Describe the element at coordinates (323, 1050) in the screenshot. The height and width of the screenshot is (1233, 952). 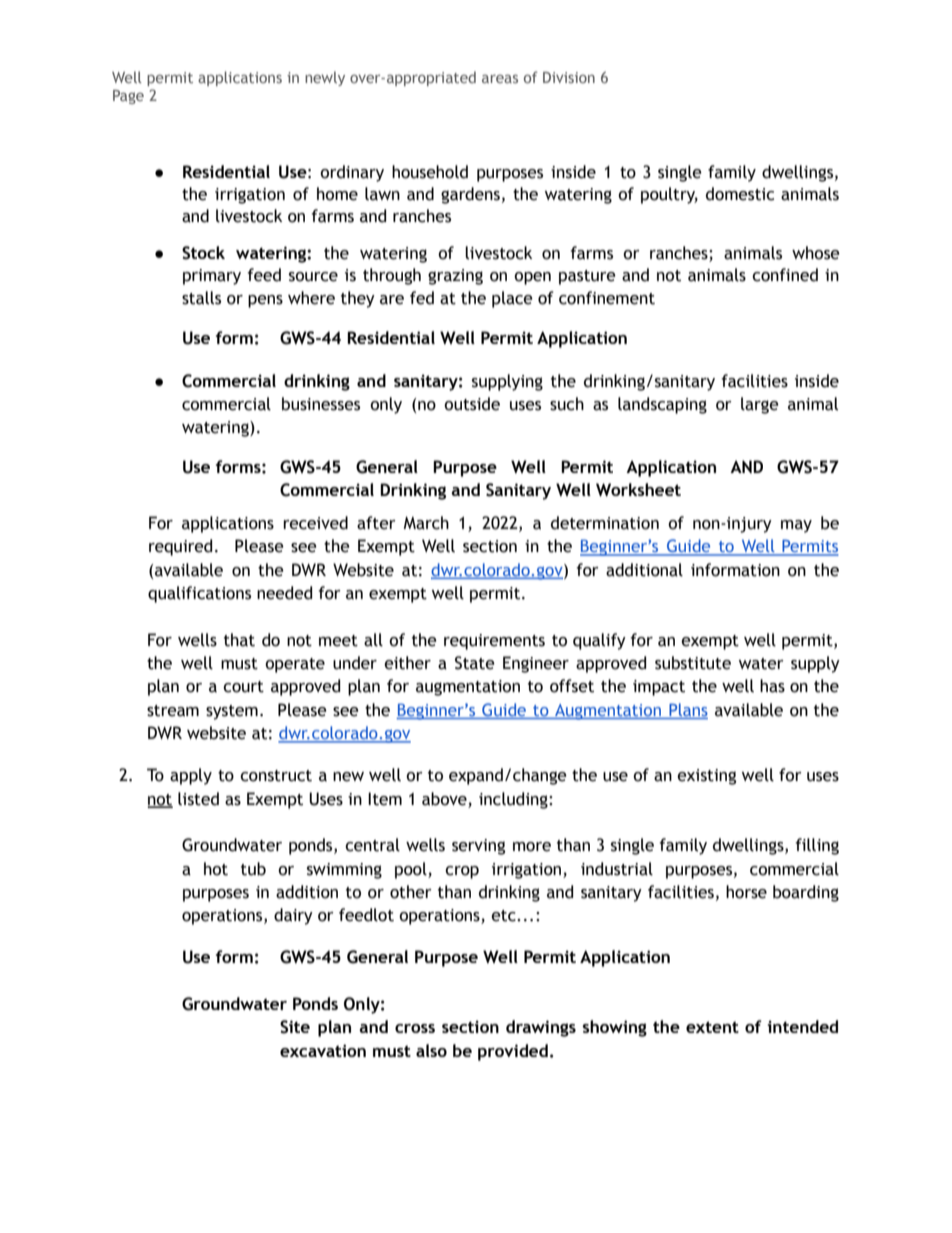
I see `excavation` at that location.
